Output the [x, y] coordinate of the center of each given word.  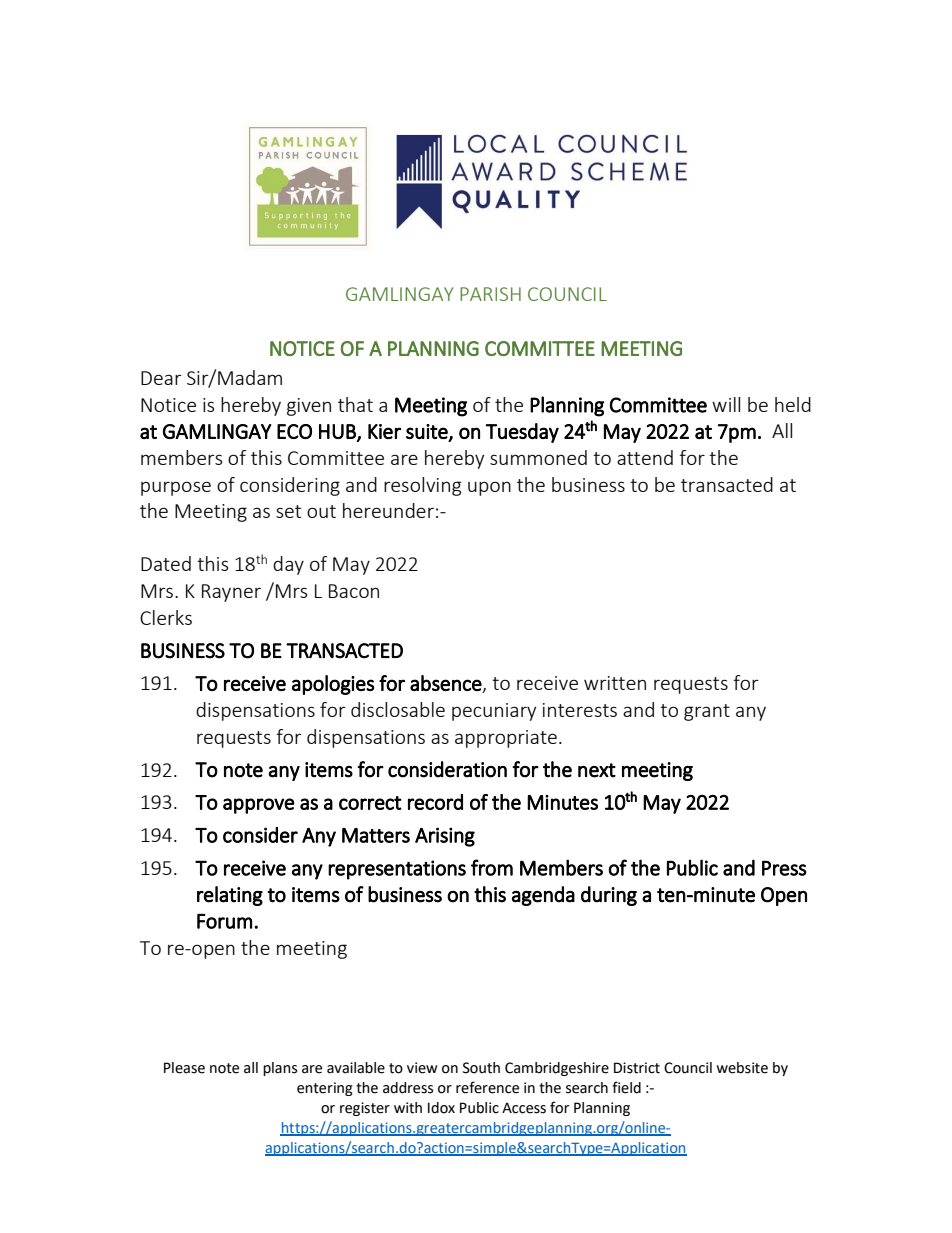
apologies [333, 685]
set [288, 511]
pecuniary [494, 712]
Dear [161, 378]
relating [230, 896]
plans [280, 1069]
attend [645, 457]
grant [707, 712]
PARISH [490, 294]
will [726, 404]
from [492, 867]
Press [784, 868]
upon [489, 488]
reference [487, 1087]
